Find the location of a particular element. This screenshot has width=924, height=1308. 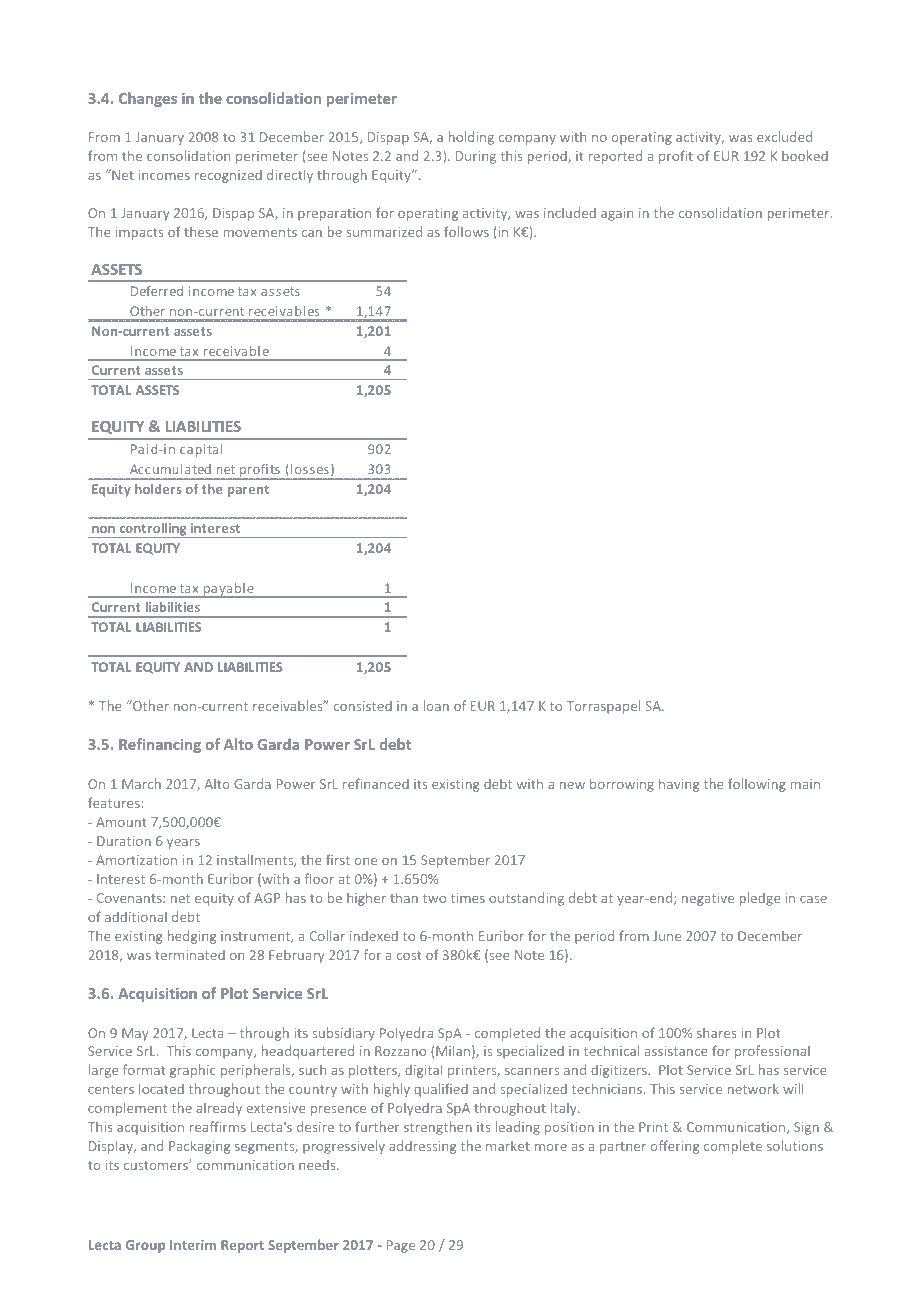

offering is located at coordinates (675, 1147).
